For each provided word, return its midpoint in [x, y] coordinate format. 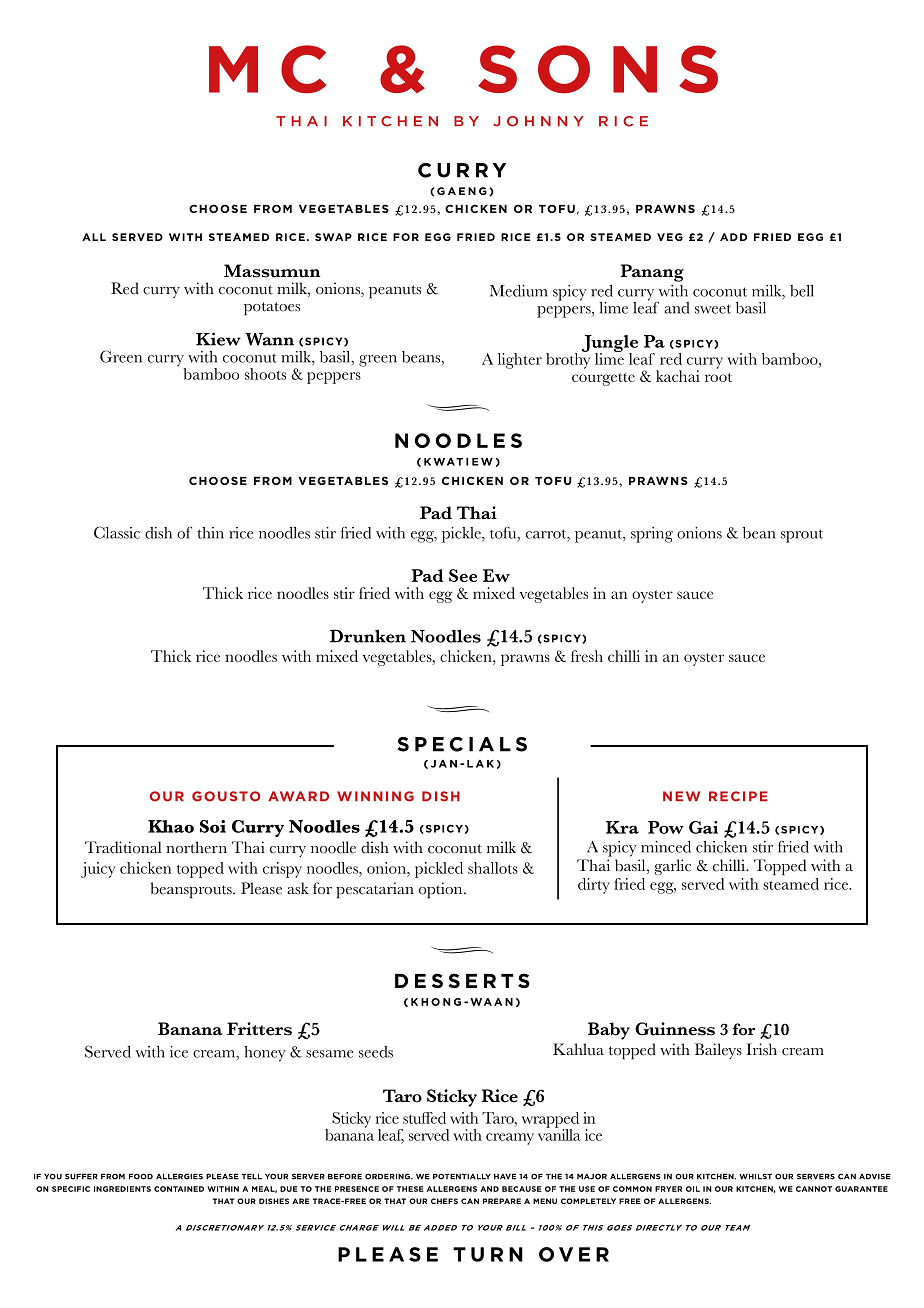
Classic [117, 532]
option [442, 890]
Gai [703, 827]
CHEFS [444, 1201]
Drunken [368, 636]
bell [802, 291]
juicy [98, 870]
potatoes [272, 309]
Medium [519, 291]
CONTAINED [179, 1189]
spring [652, 535]
